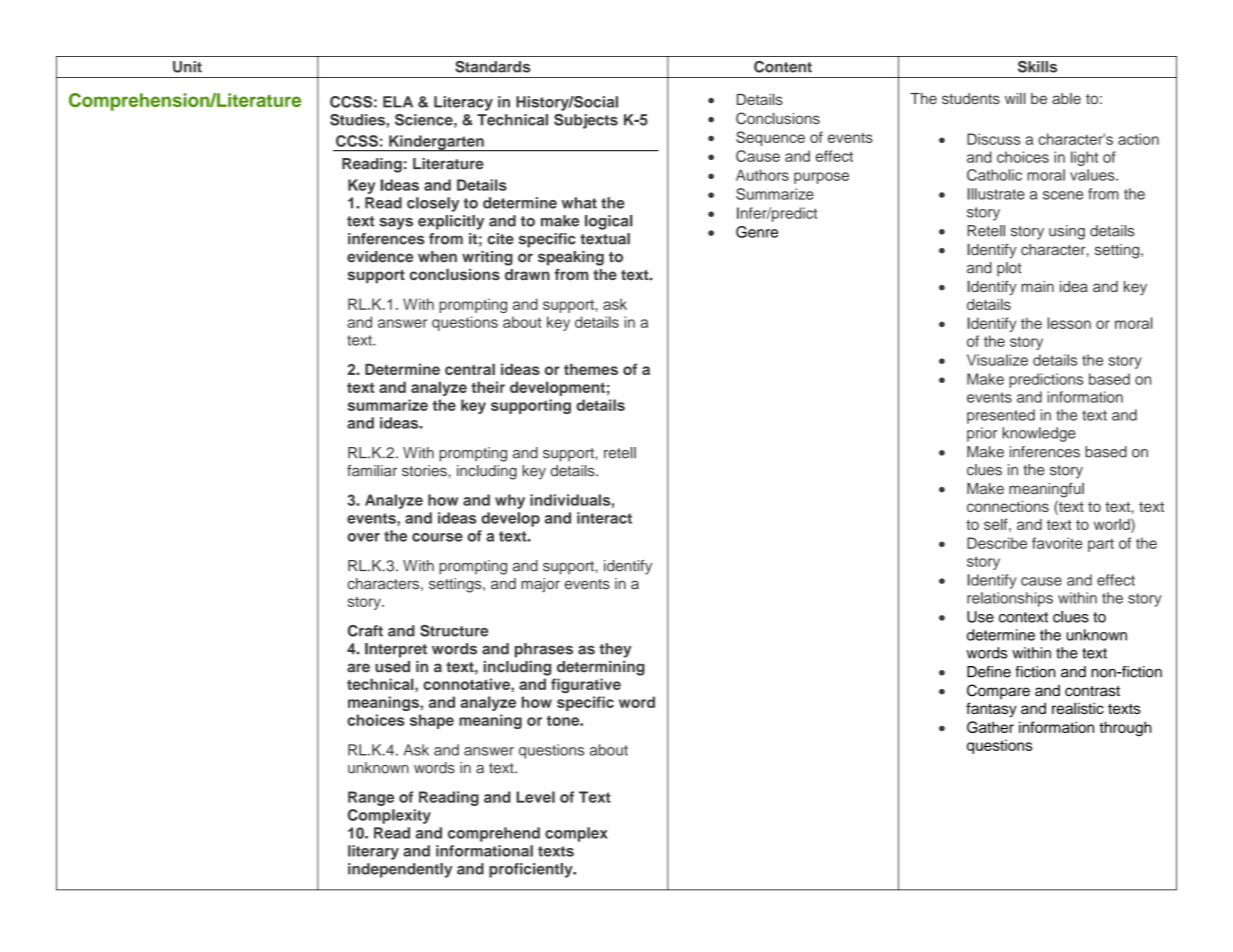 This image has width=1233, height=952. What do you see at coordinates (586, 121) in the image?
I see `Subjects` at bounding box center [586, 121].
